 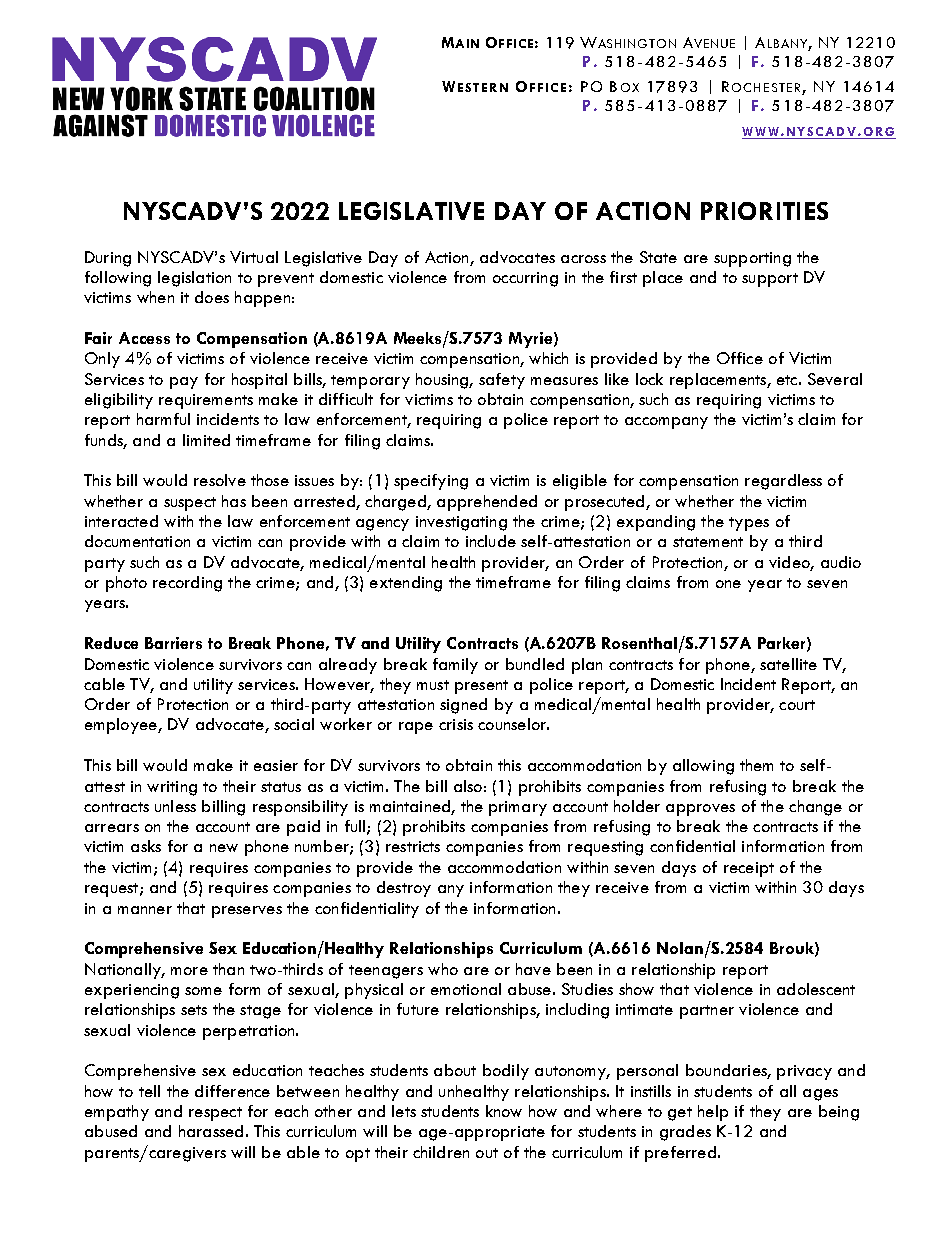 What do you see at coordinates (211, 1131) in the page?
I see `harassed` at bounding box center [211, 1131].
